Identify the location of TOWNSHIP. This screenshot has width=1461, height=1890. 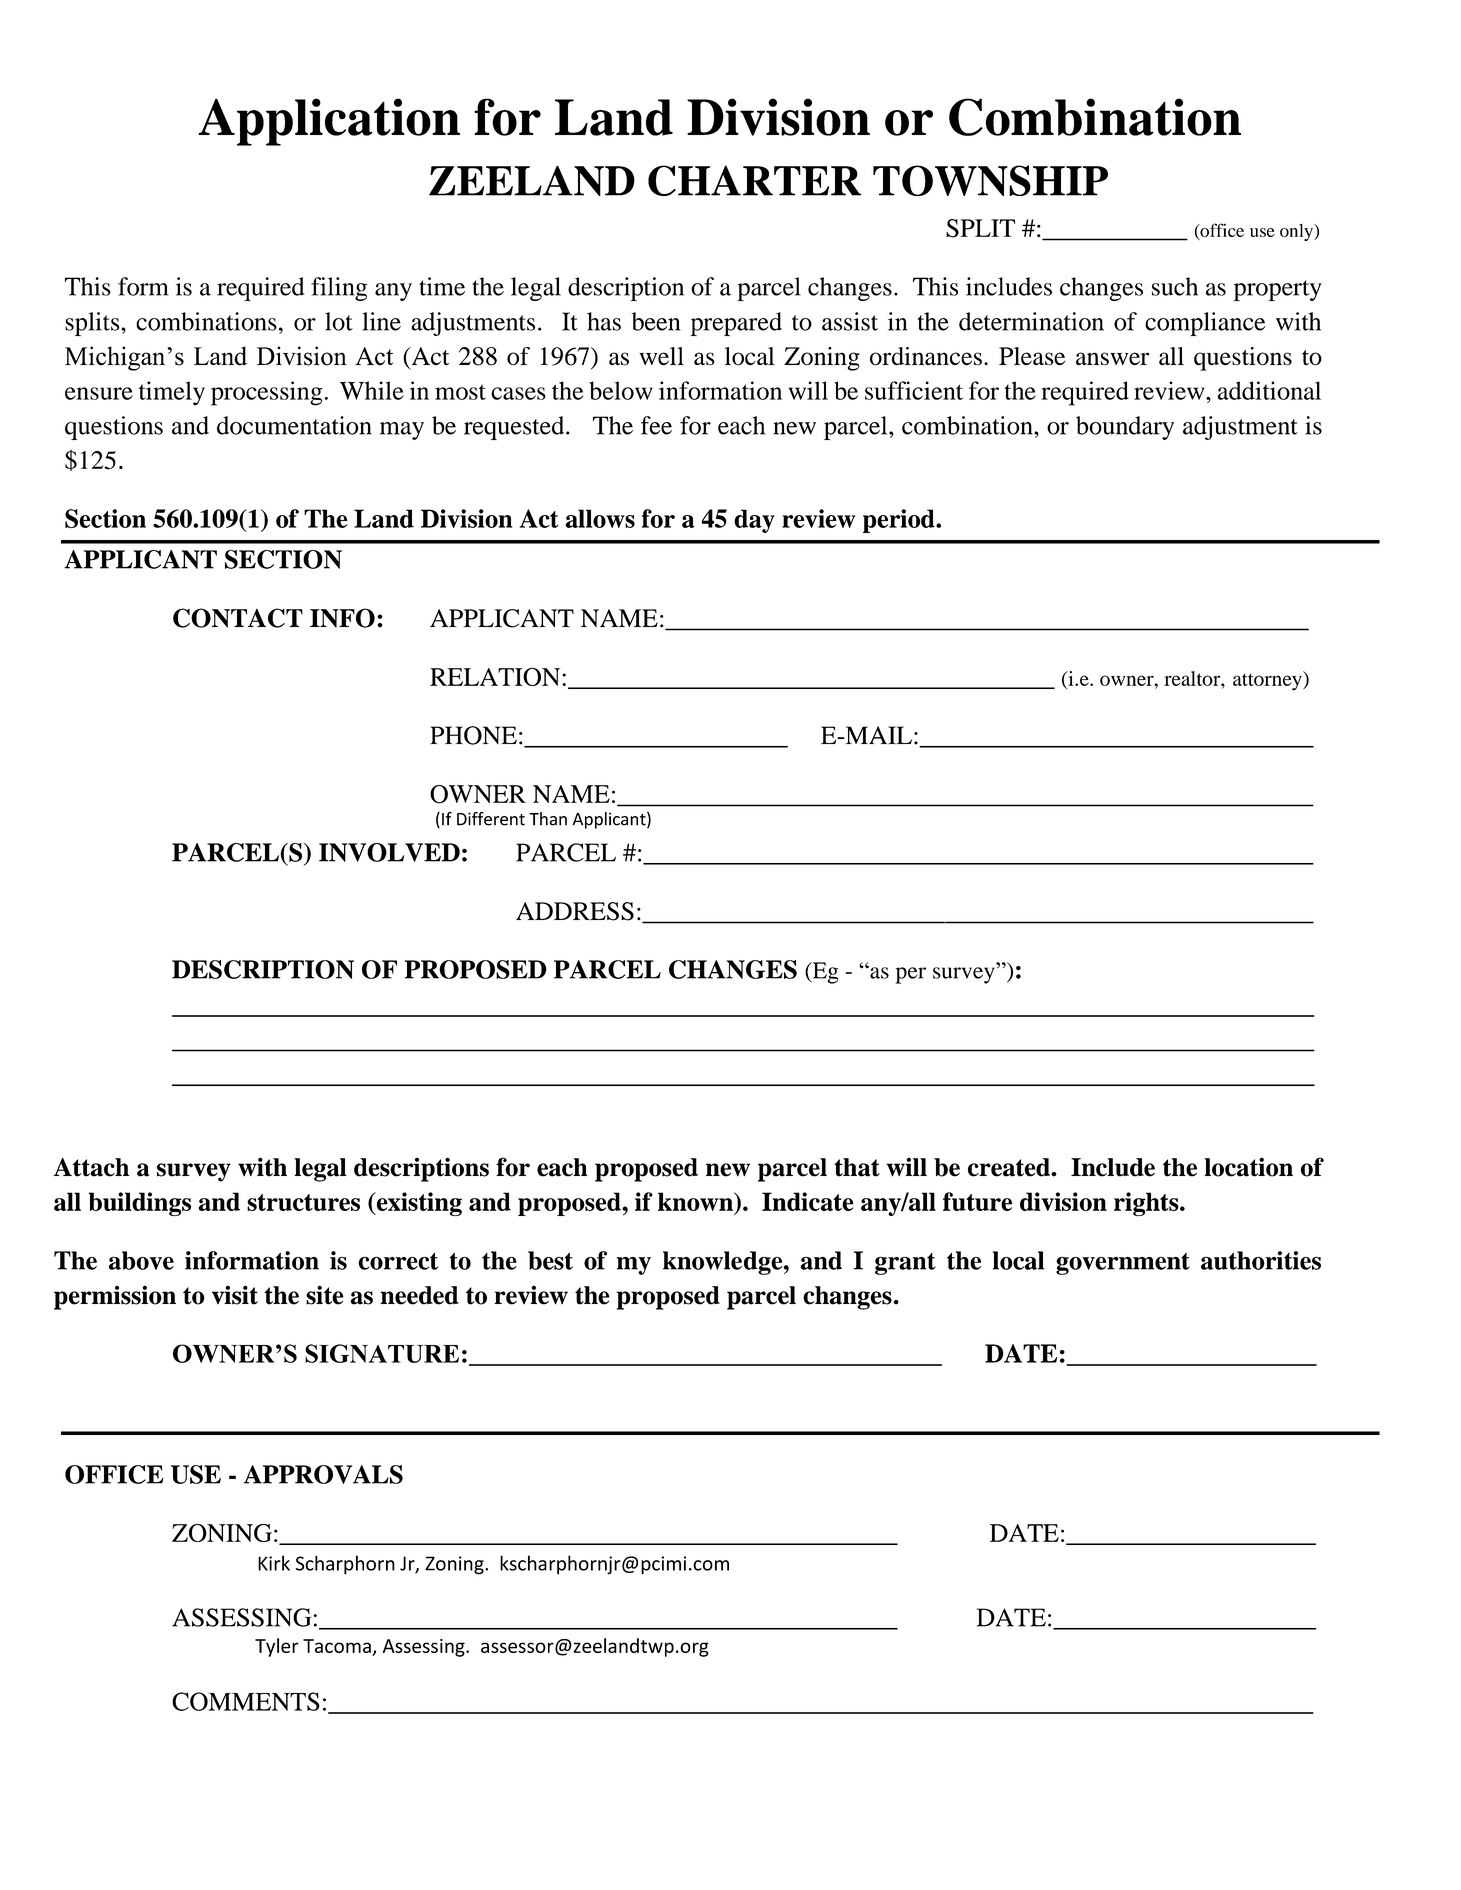
(990, 180).
